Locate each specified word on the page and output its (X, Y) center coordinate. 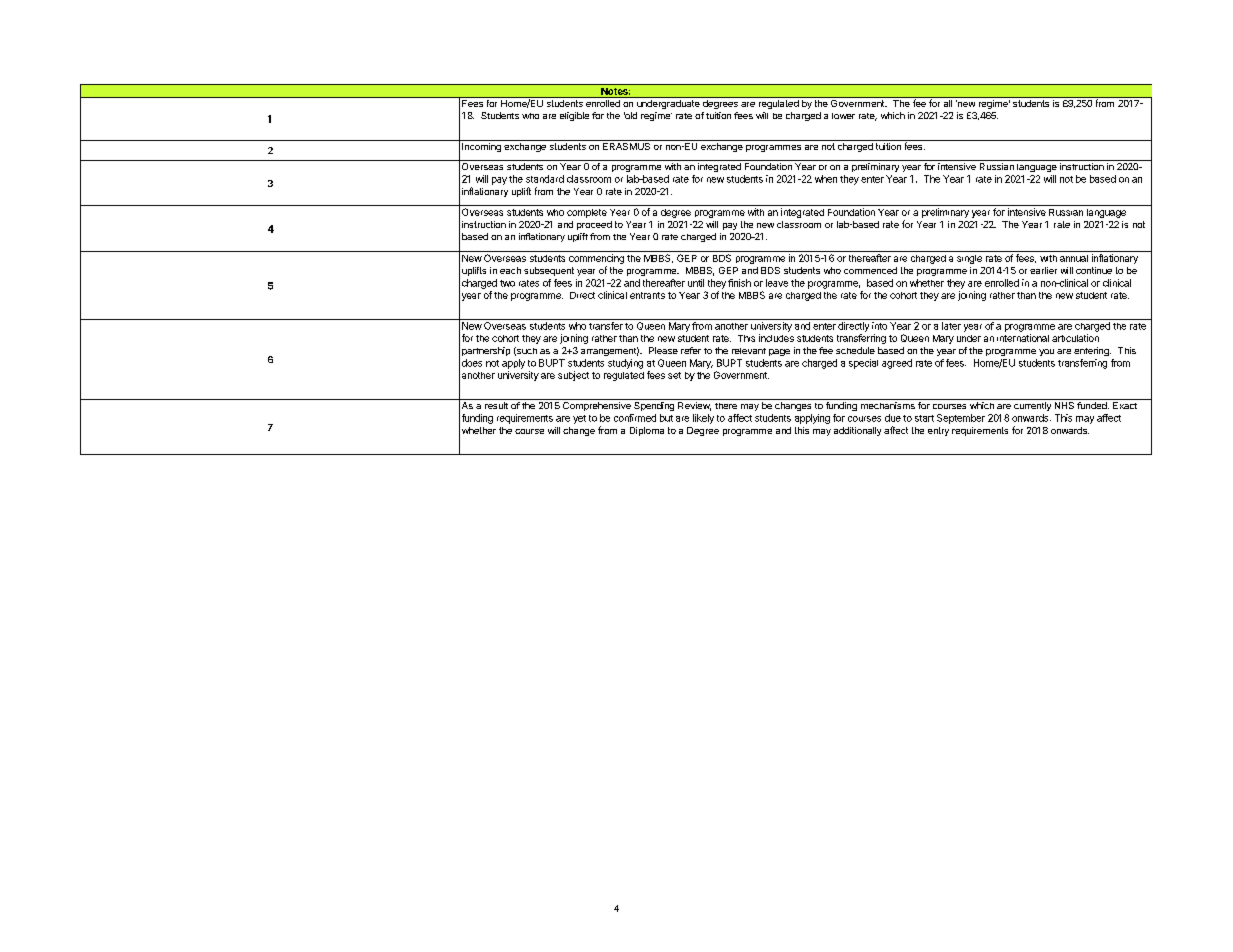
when (826, 179)
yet (579, 419)
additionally (857, 431)
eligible (574, 116)
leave (777, 283)
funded (1093, 405)
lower (843, 116)
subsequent (549, 271)
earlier (1043, 270)
